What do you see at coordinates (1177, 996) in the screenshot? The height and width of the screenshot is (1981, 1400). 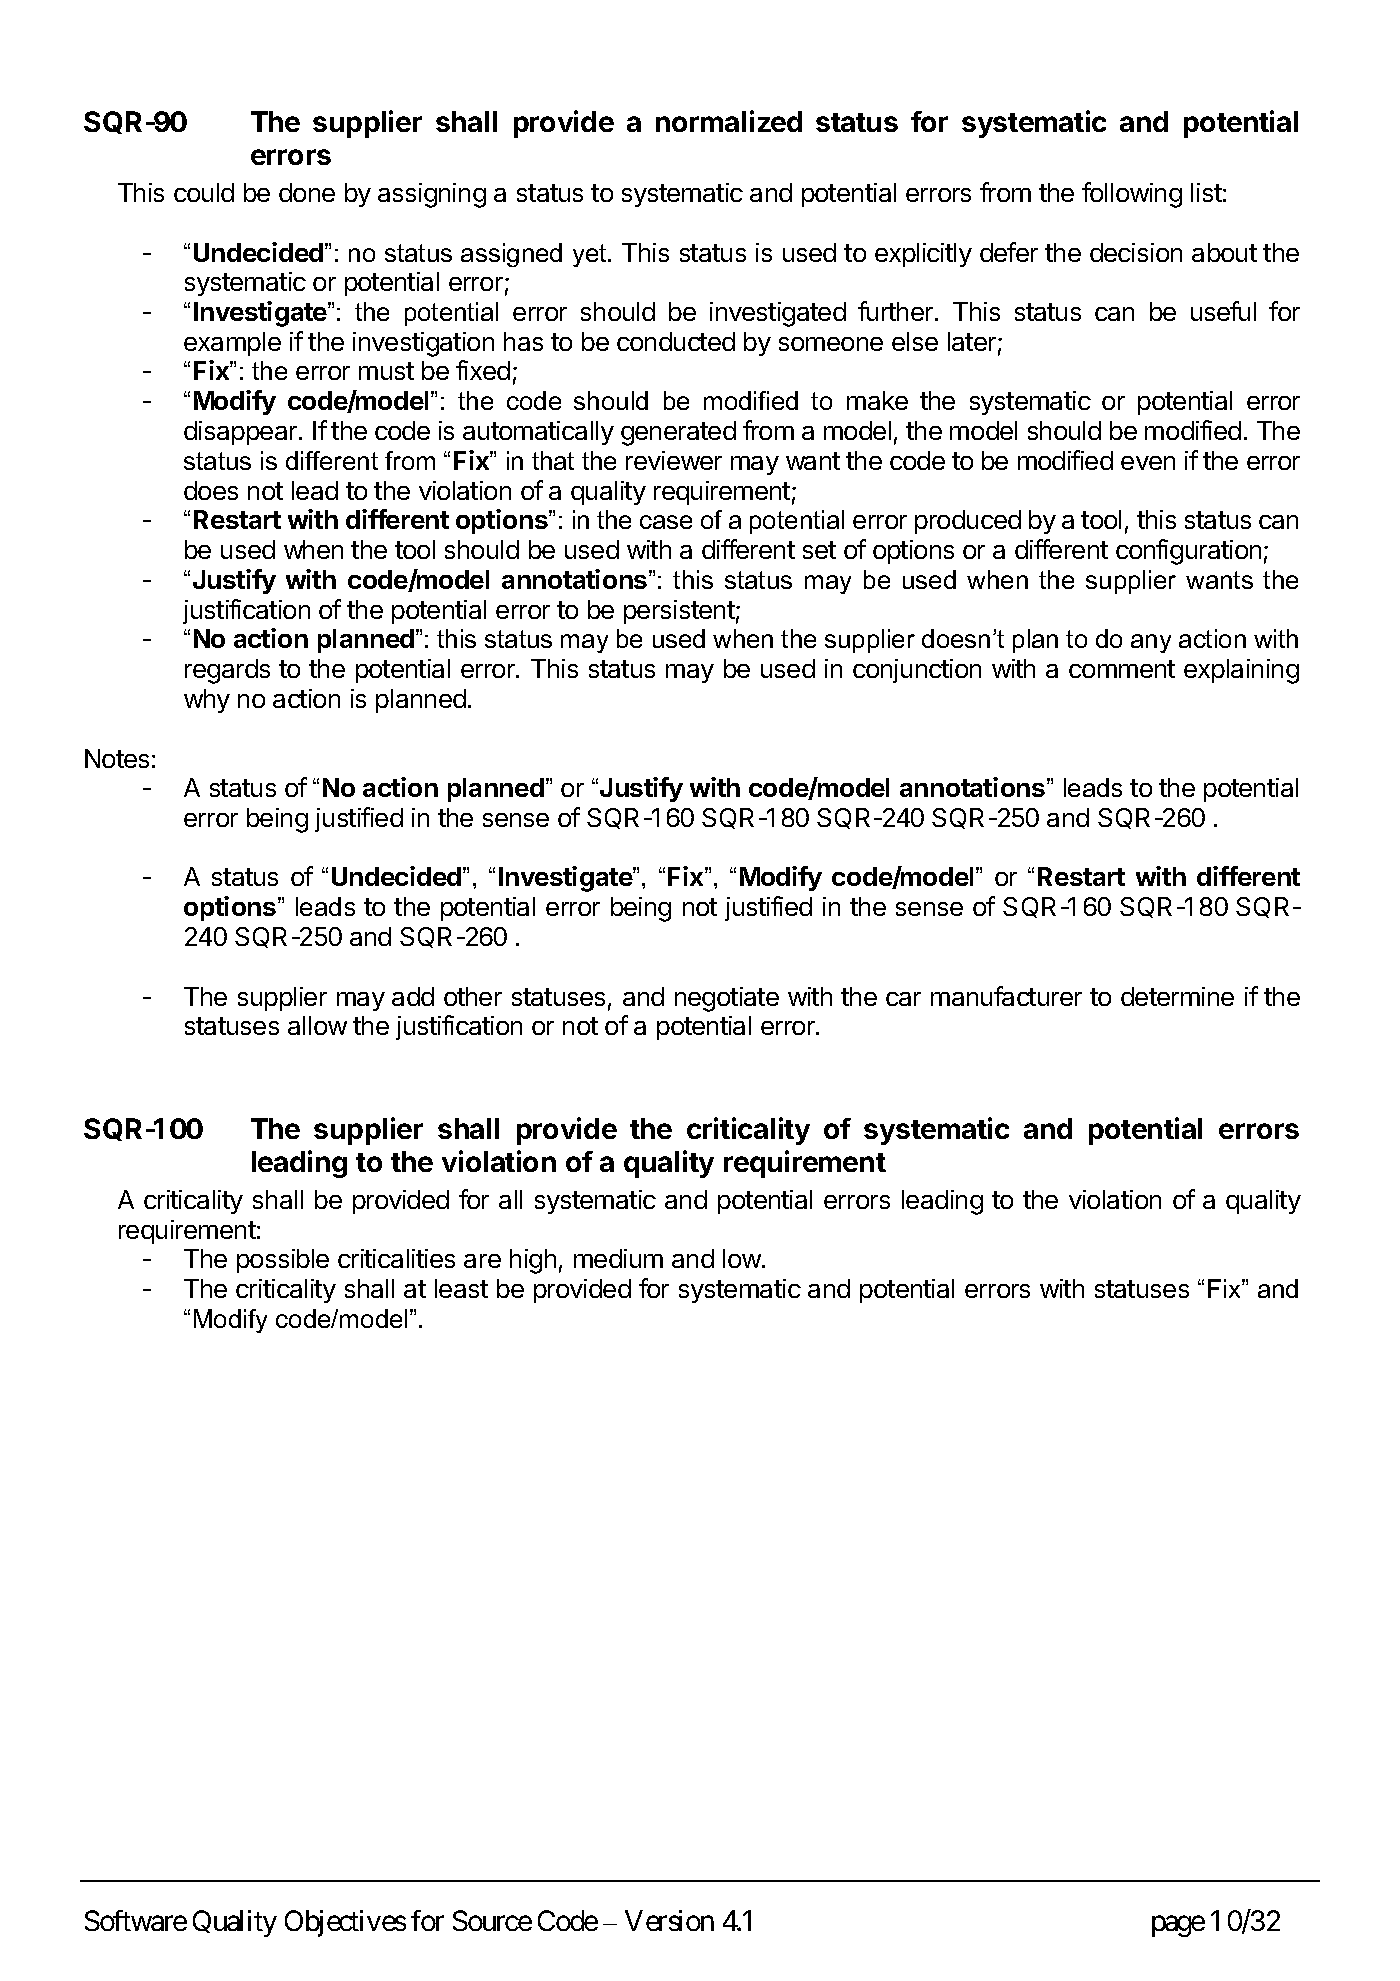 I see `determine` at bounding box center [1177, 996].
